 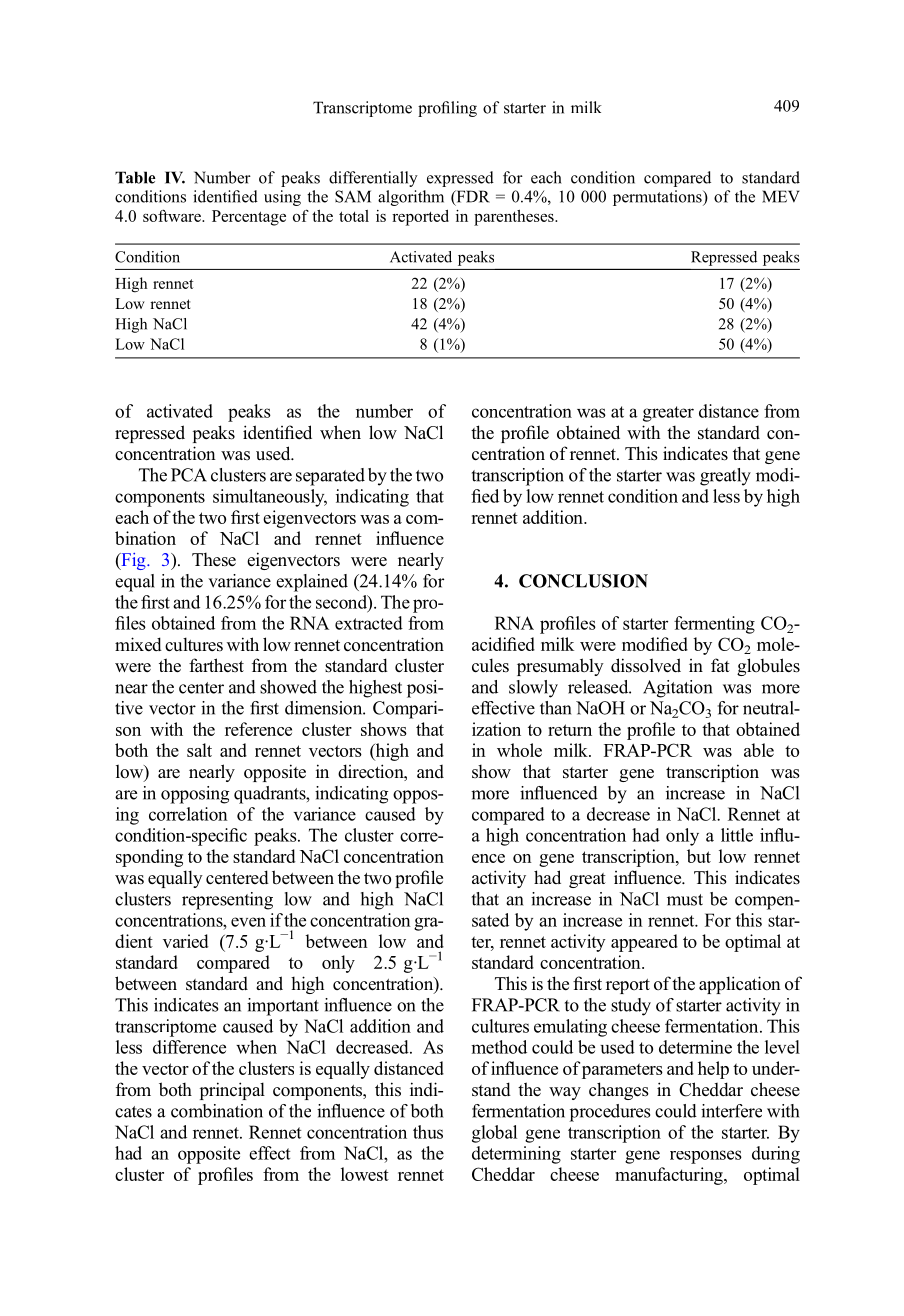 I want to click on but, so click(x=699, y=856).
